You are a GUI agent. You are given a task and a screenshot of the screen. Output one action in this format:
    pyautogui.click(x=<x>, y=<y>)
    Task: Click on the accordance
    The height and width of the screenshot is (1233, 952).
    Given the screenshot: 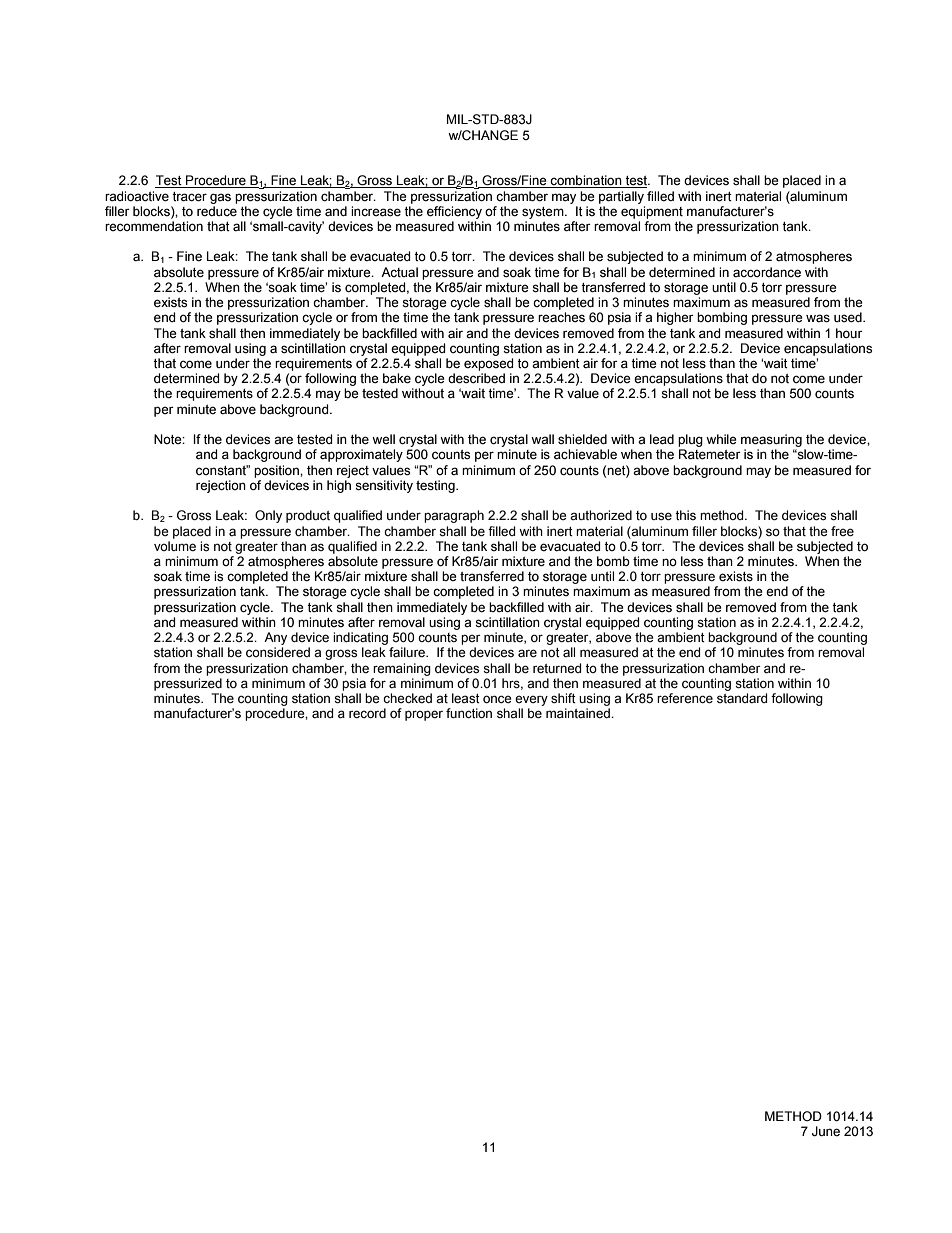 What is the action you would take?
    pyautogui.click(x=767, y=272)
